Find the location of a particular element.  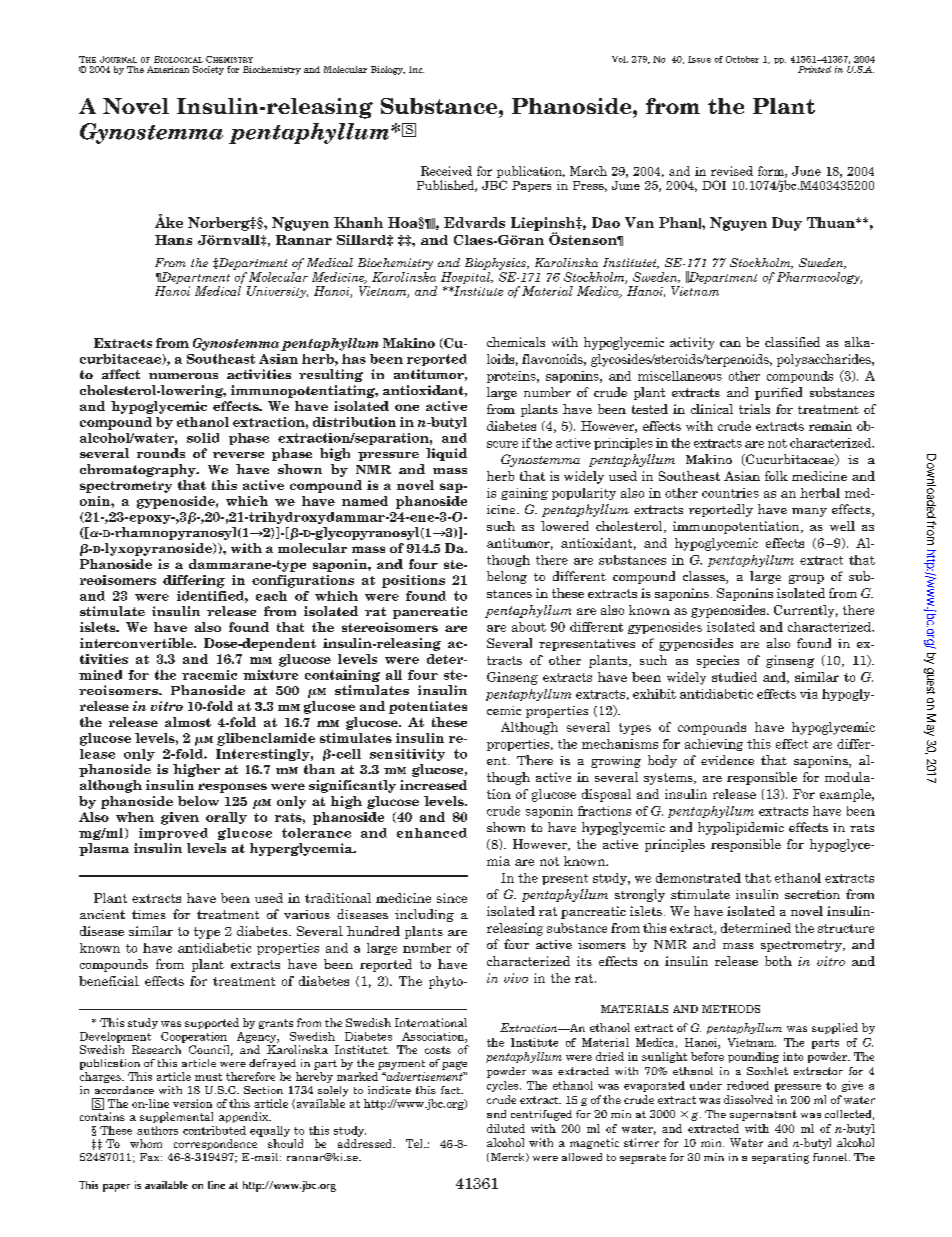

each is located at coordinates (271, 596).
